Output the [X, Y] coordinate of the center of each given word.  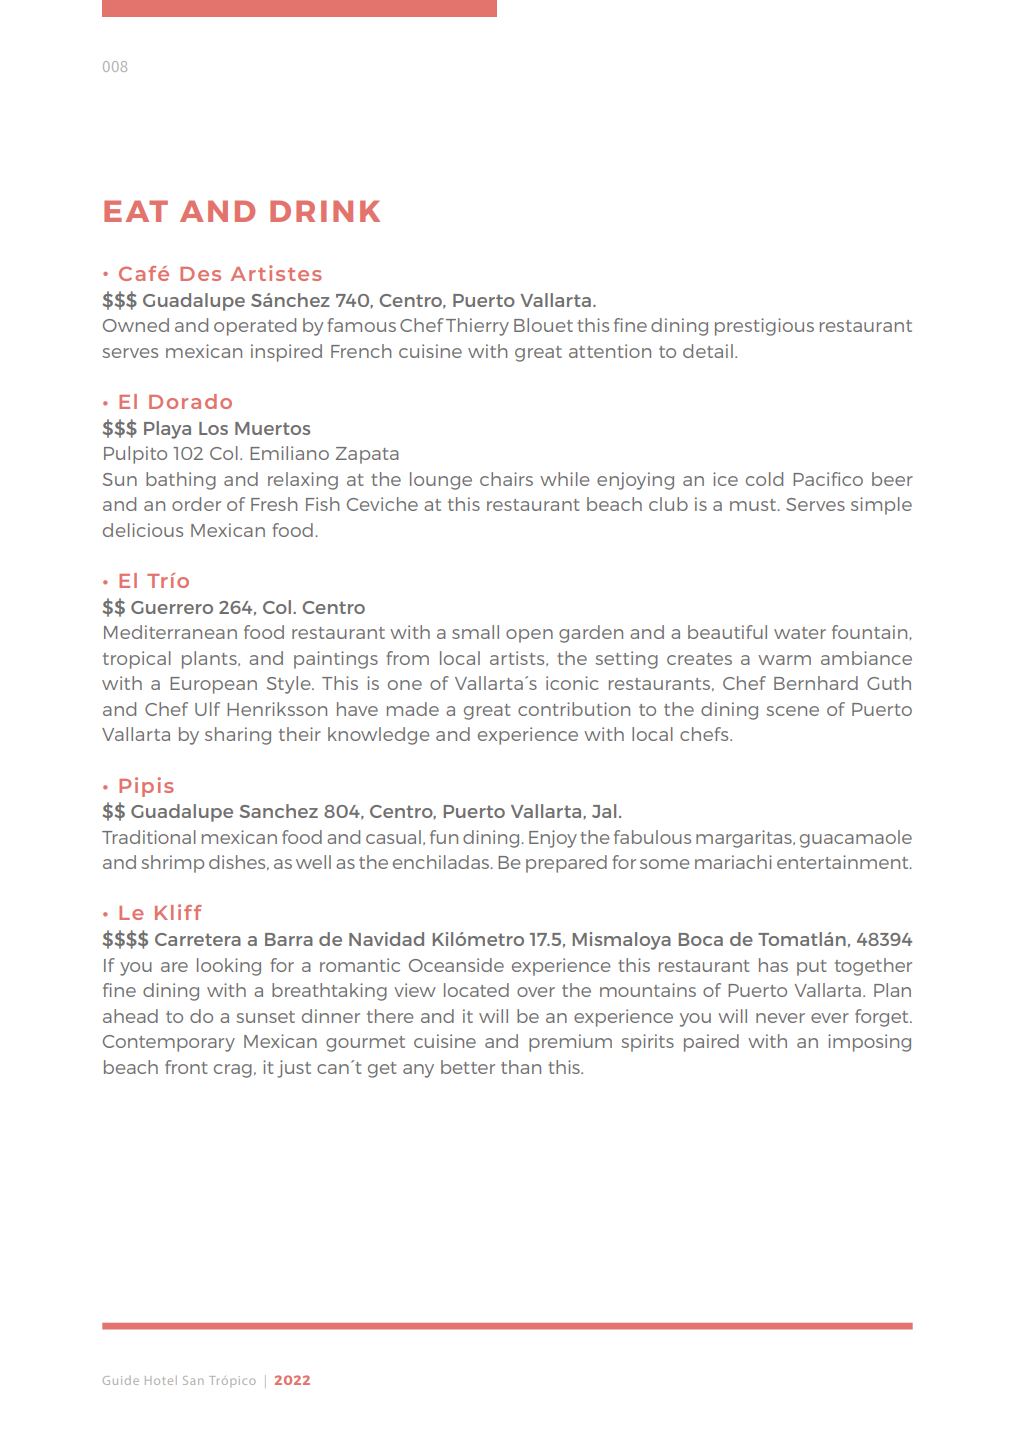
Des [200, 274]
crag [233, 1071]
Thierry [477, 327]
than [521, 1067]
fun [444, 837]
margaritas [745, 839]
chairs [506, 479]
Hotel [161, 1380]
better [468, 1067]
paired [711, 1043]
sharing [238, 736]
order [196, 504]
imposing [869, 1043]
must [754, 505]
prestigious [764, 327]
